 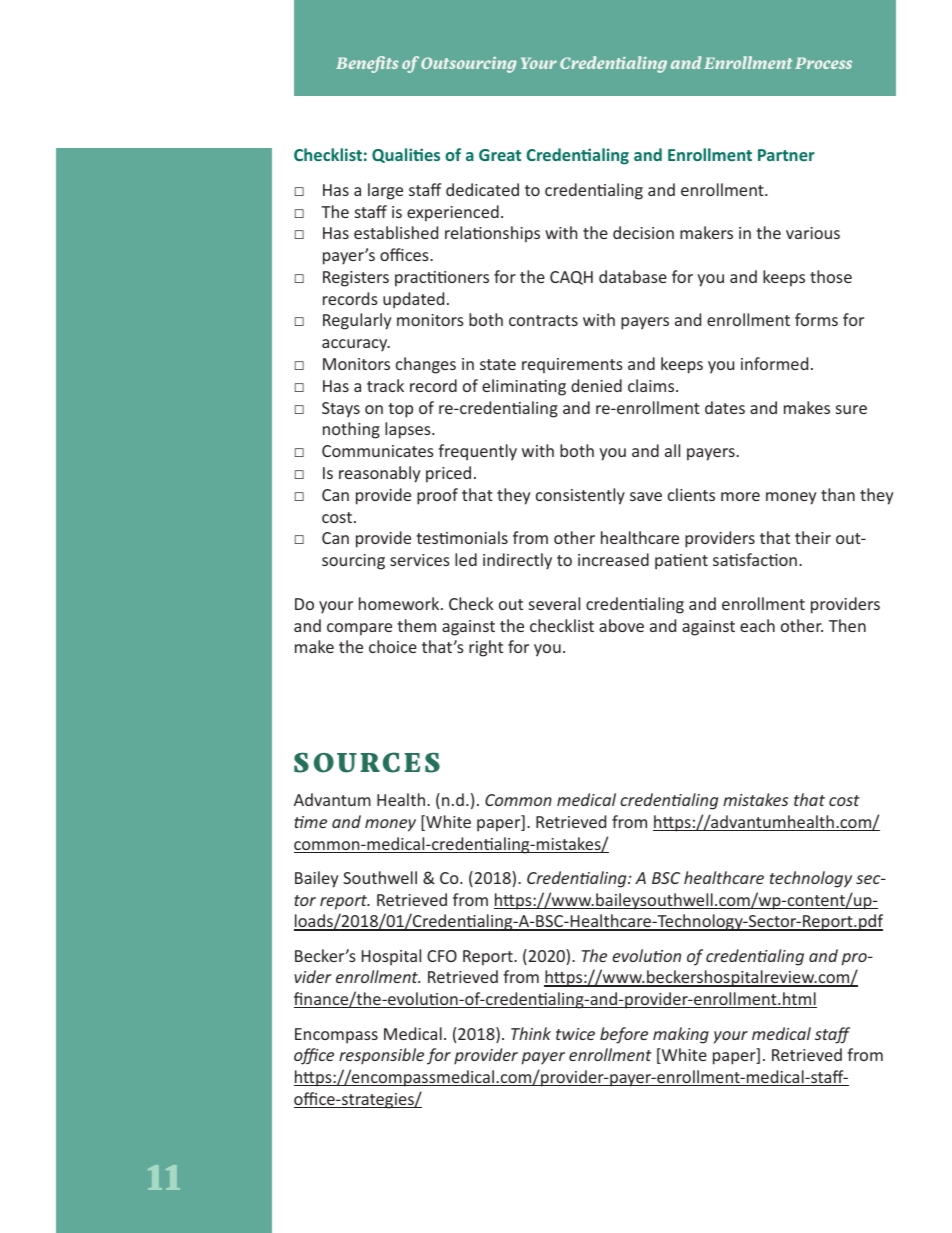 I want to click on responsible, so click(x=381, y=1056).
